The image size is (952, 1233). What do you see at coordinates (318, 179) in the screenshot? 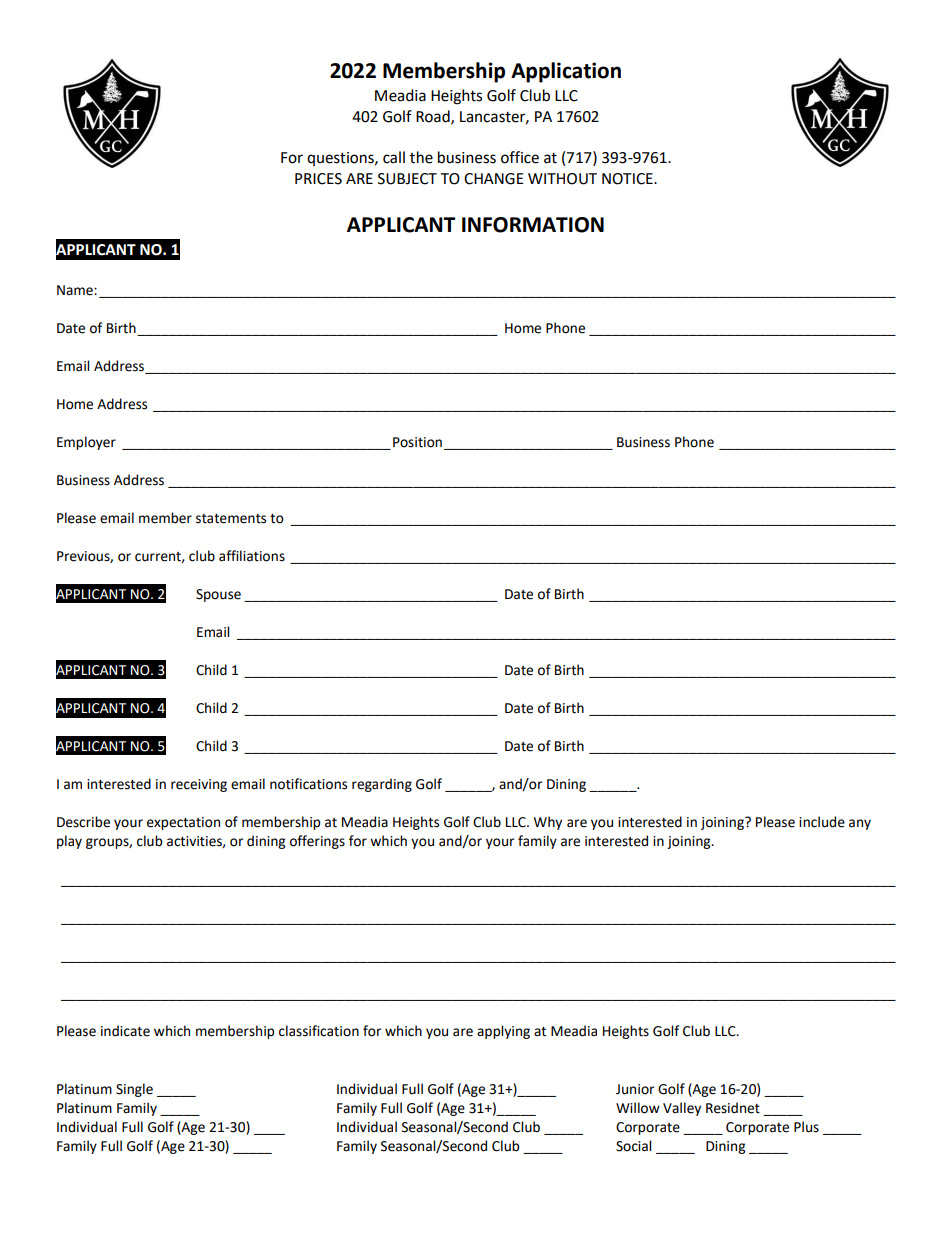
I see `PRICES` at bounding box center [318, 179].
